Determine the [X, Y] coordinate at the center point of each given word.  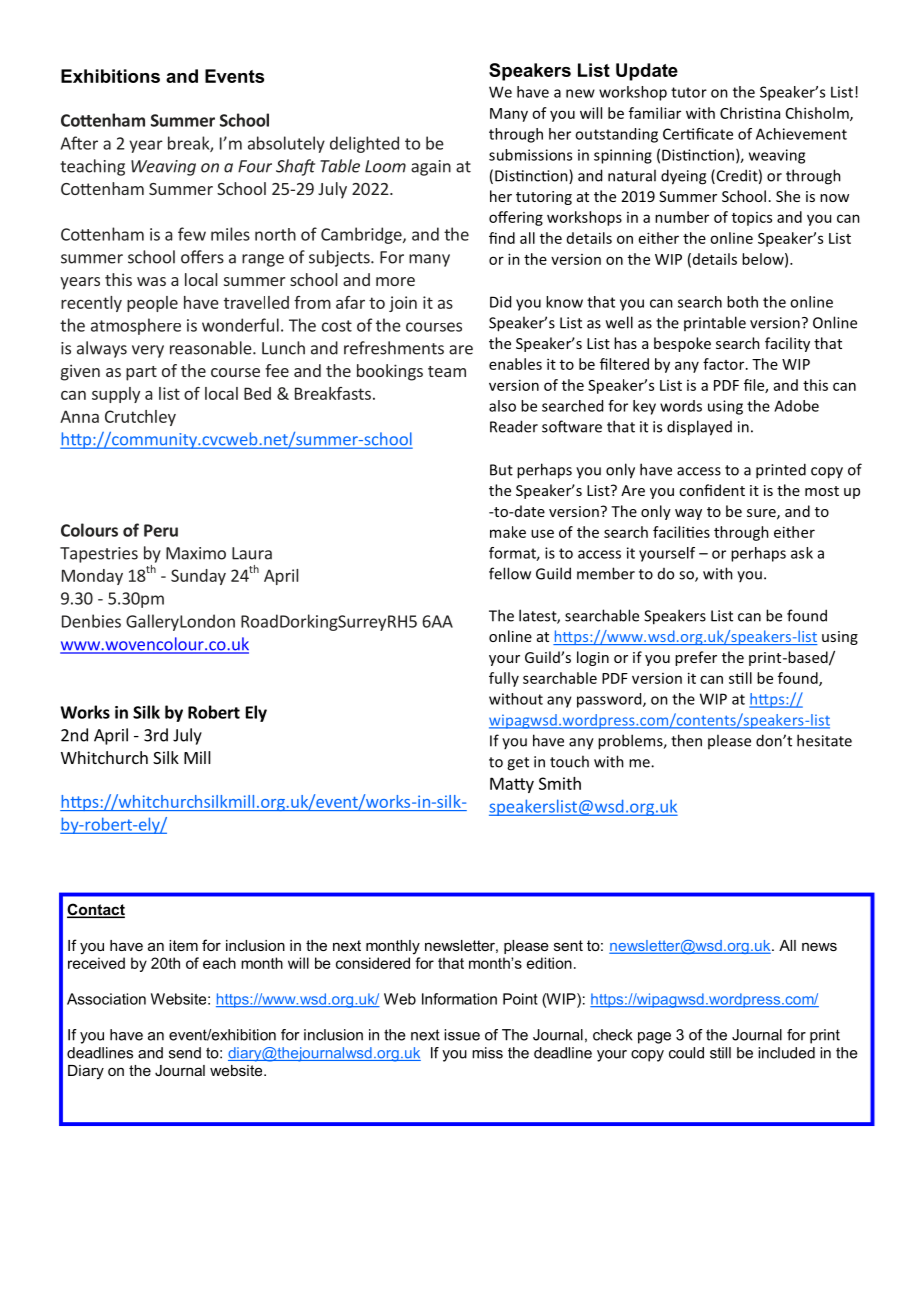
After [79, 143]
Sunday [198, 577]
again [431, 168]
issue [462, 1035]
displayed [699, 428]
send [185, 1053]
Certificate [698, 134]
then [686, 740]
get [518, 764]
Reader [514, 426]
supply [116, 395]
